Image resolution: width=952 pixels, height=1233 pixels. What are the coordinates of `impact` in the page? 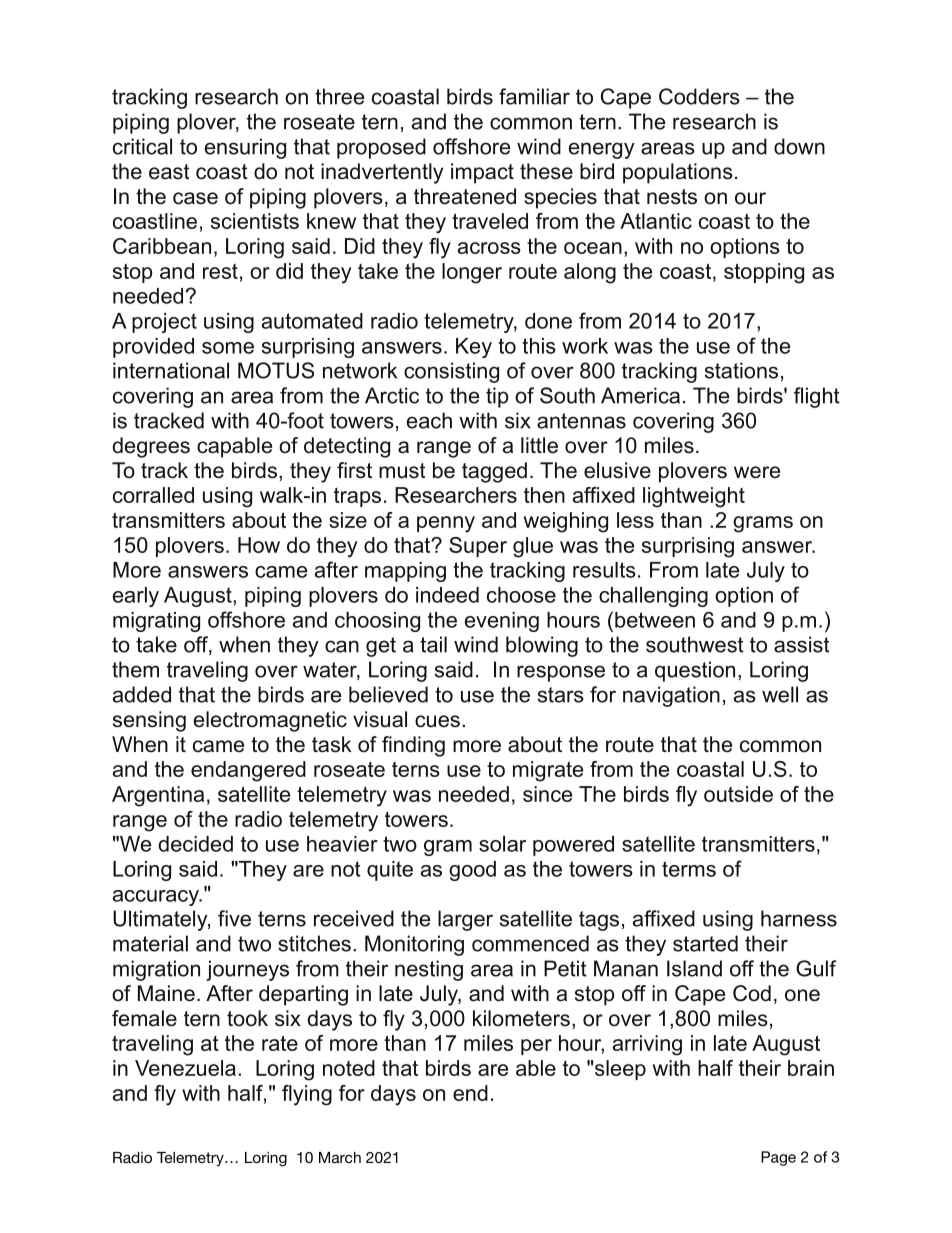 It's located at (482, 173).
